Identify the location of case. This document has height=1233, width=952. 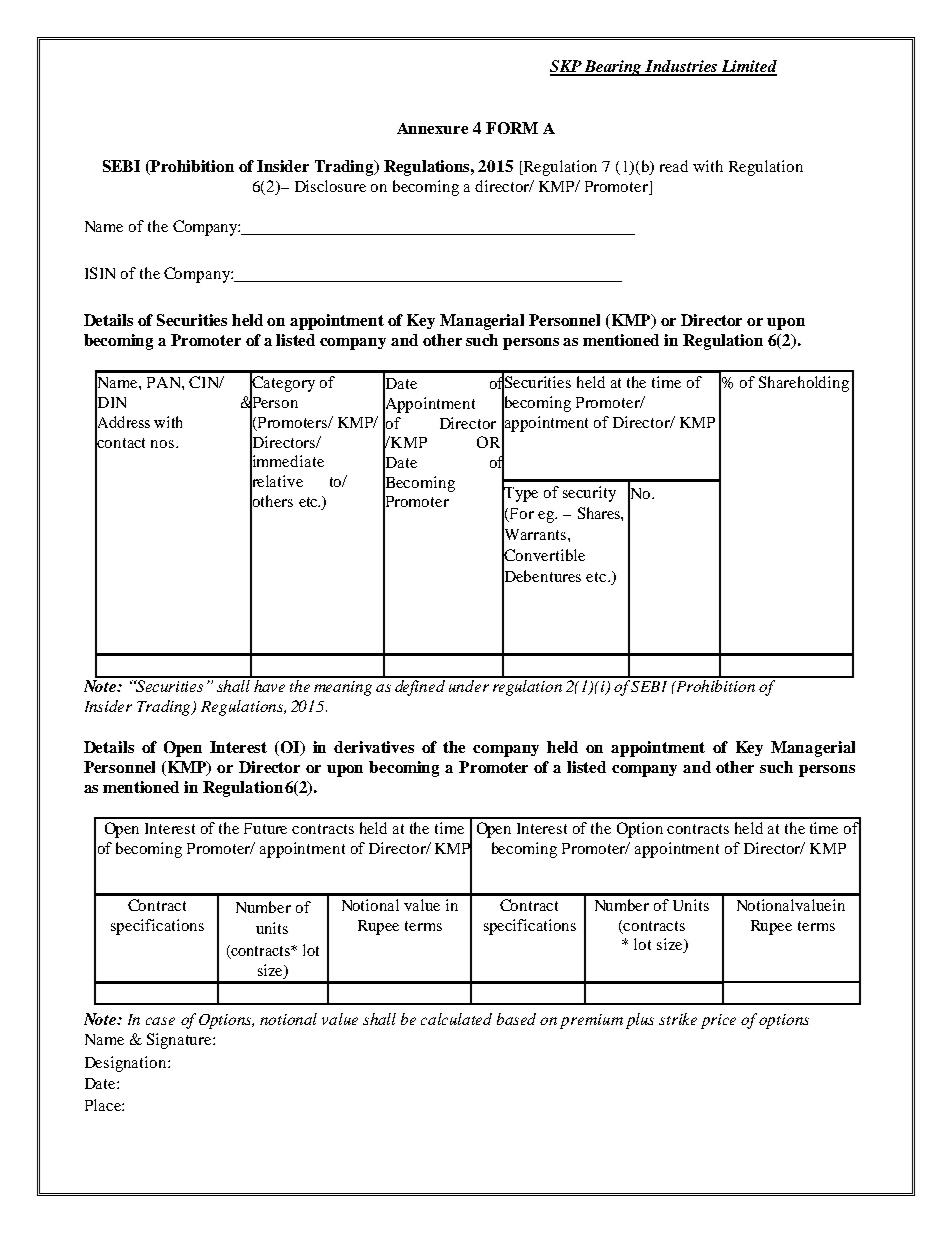
(160, 1021).
